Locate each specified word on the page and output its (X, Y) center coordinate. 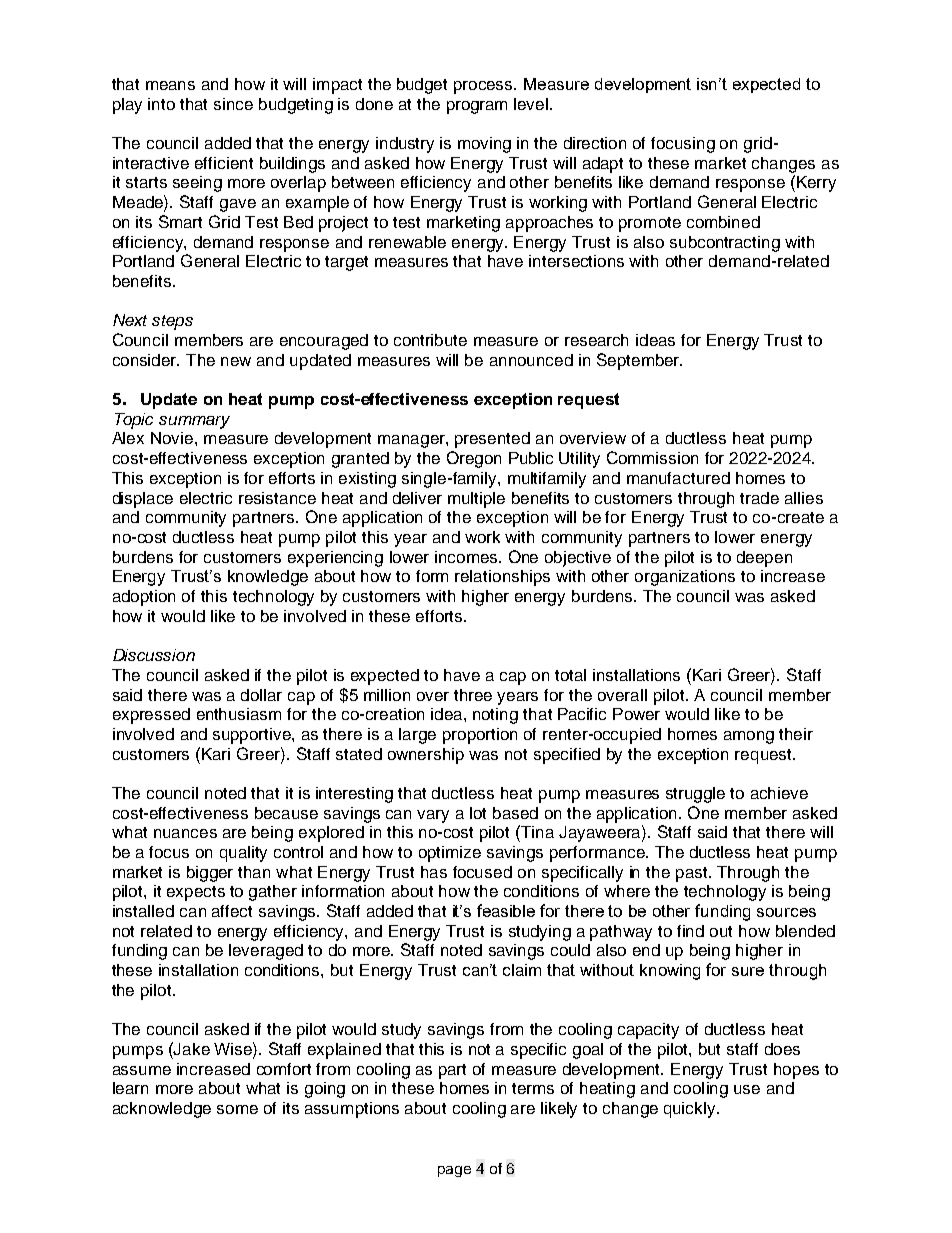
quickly (691, 1110)
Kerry (816, 184)
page (454, 1171)
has (434, 872)
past (693, 874)
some (237, 1109)
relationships (502, 578)
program (477, 107)
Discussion (154, 655)
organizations (685, 578)
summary (194, 422)
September (639, 361)
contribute (430, 340)
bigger (210, 874)
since (233, 104)
